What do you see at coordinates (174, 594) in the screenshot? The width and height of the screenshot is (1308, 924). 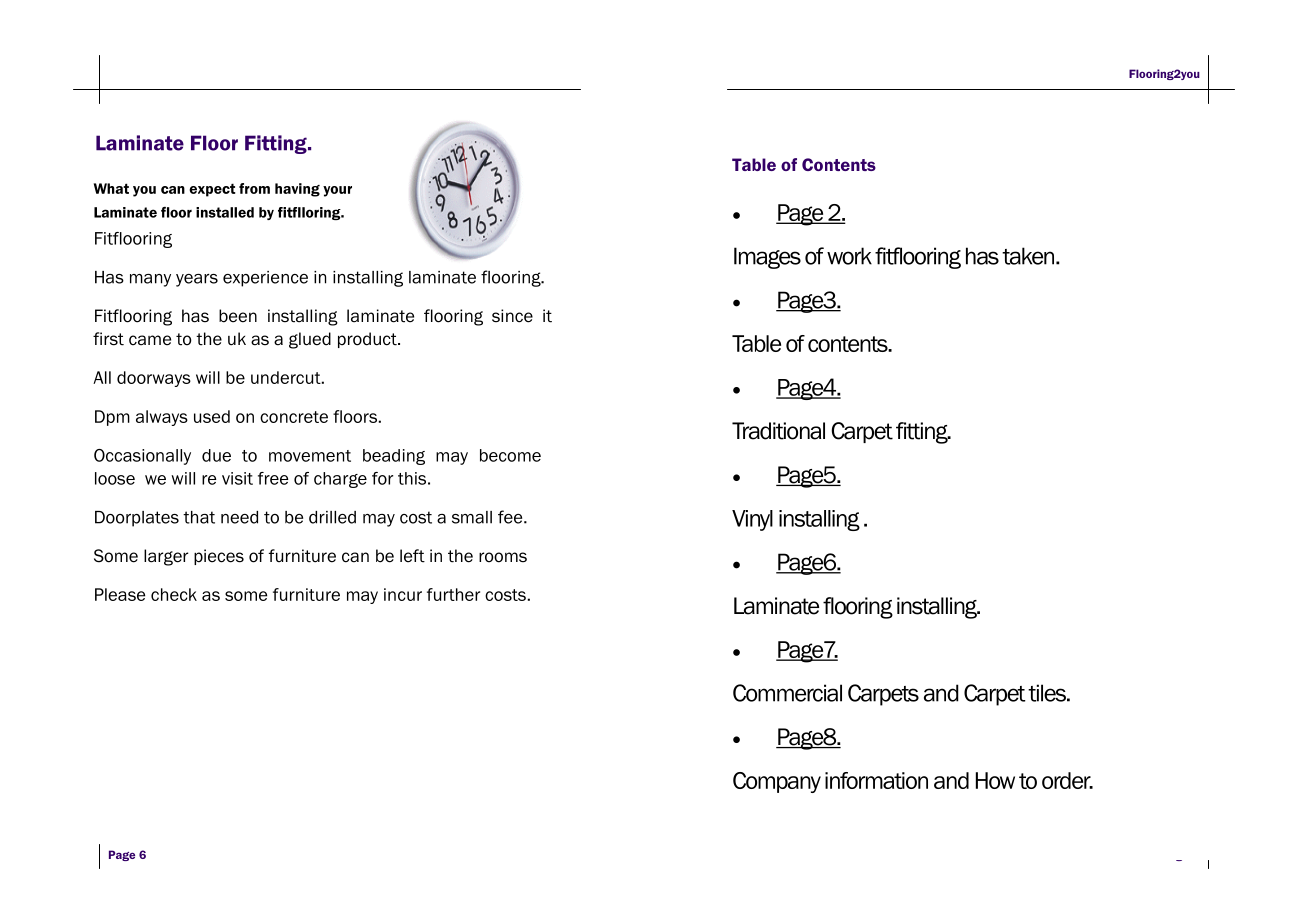 I see `check` at bounding box center [174, 594].
